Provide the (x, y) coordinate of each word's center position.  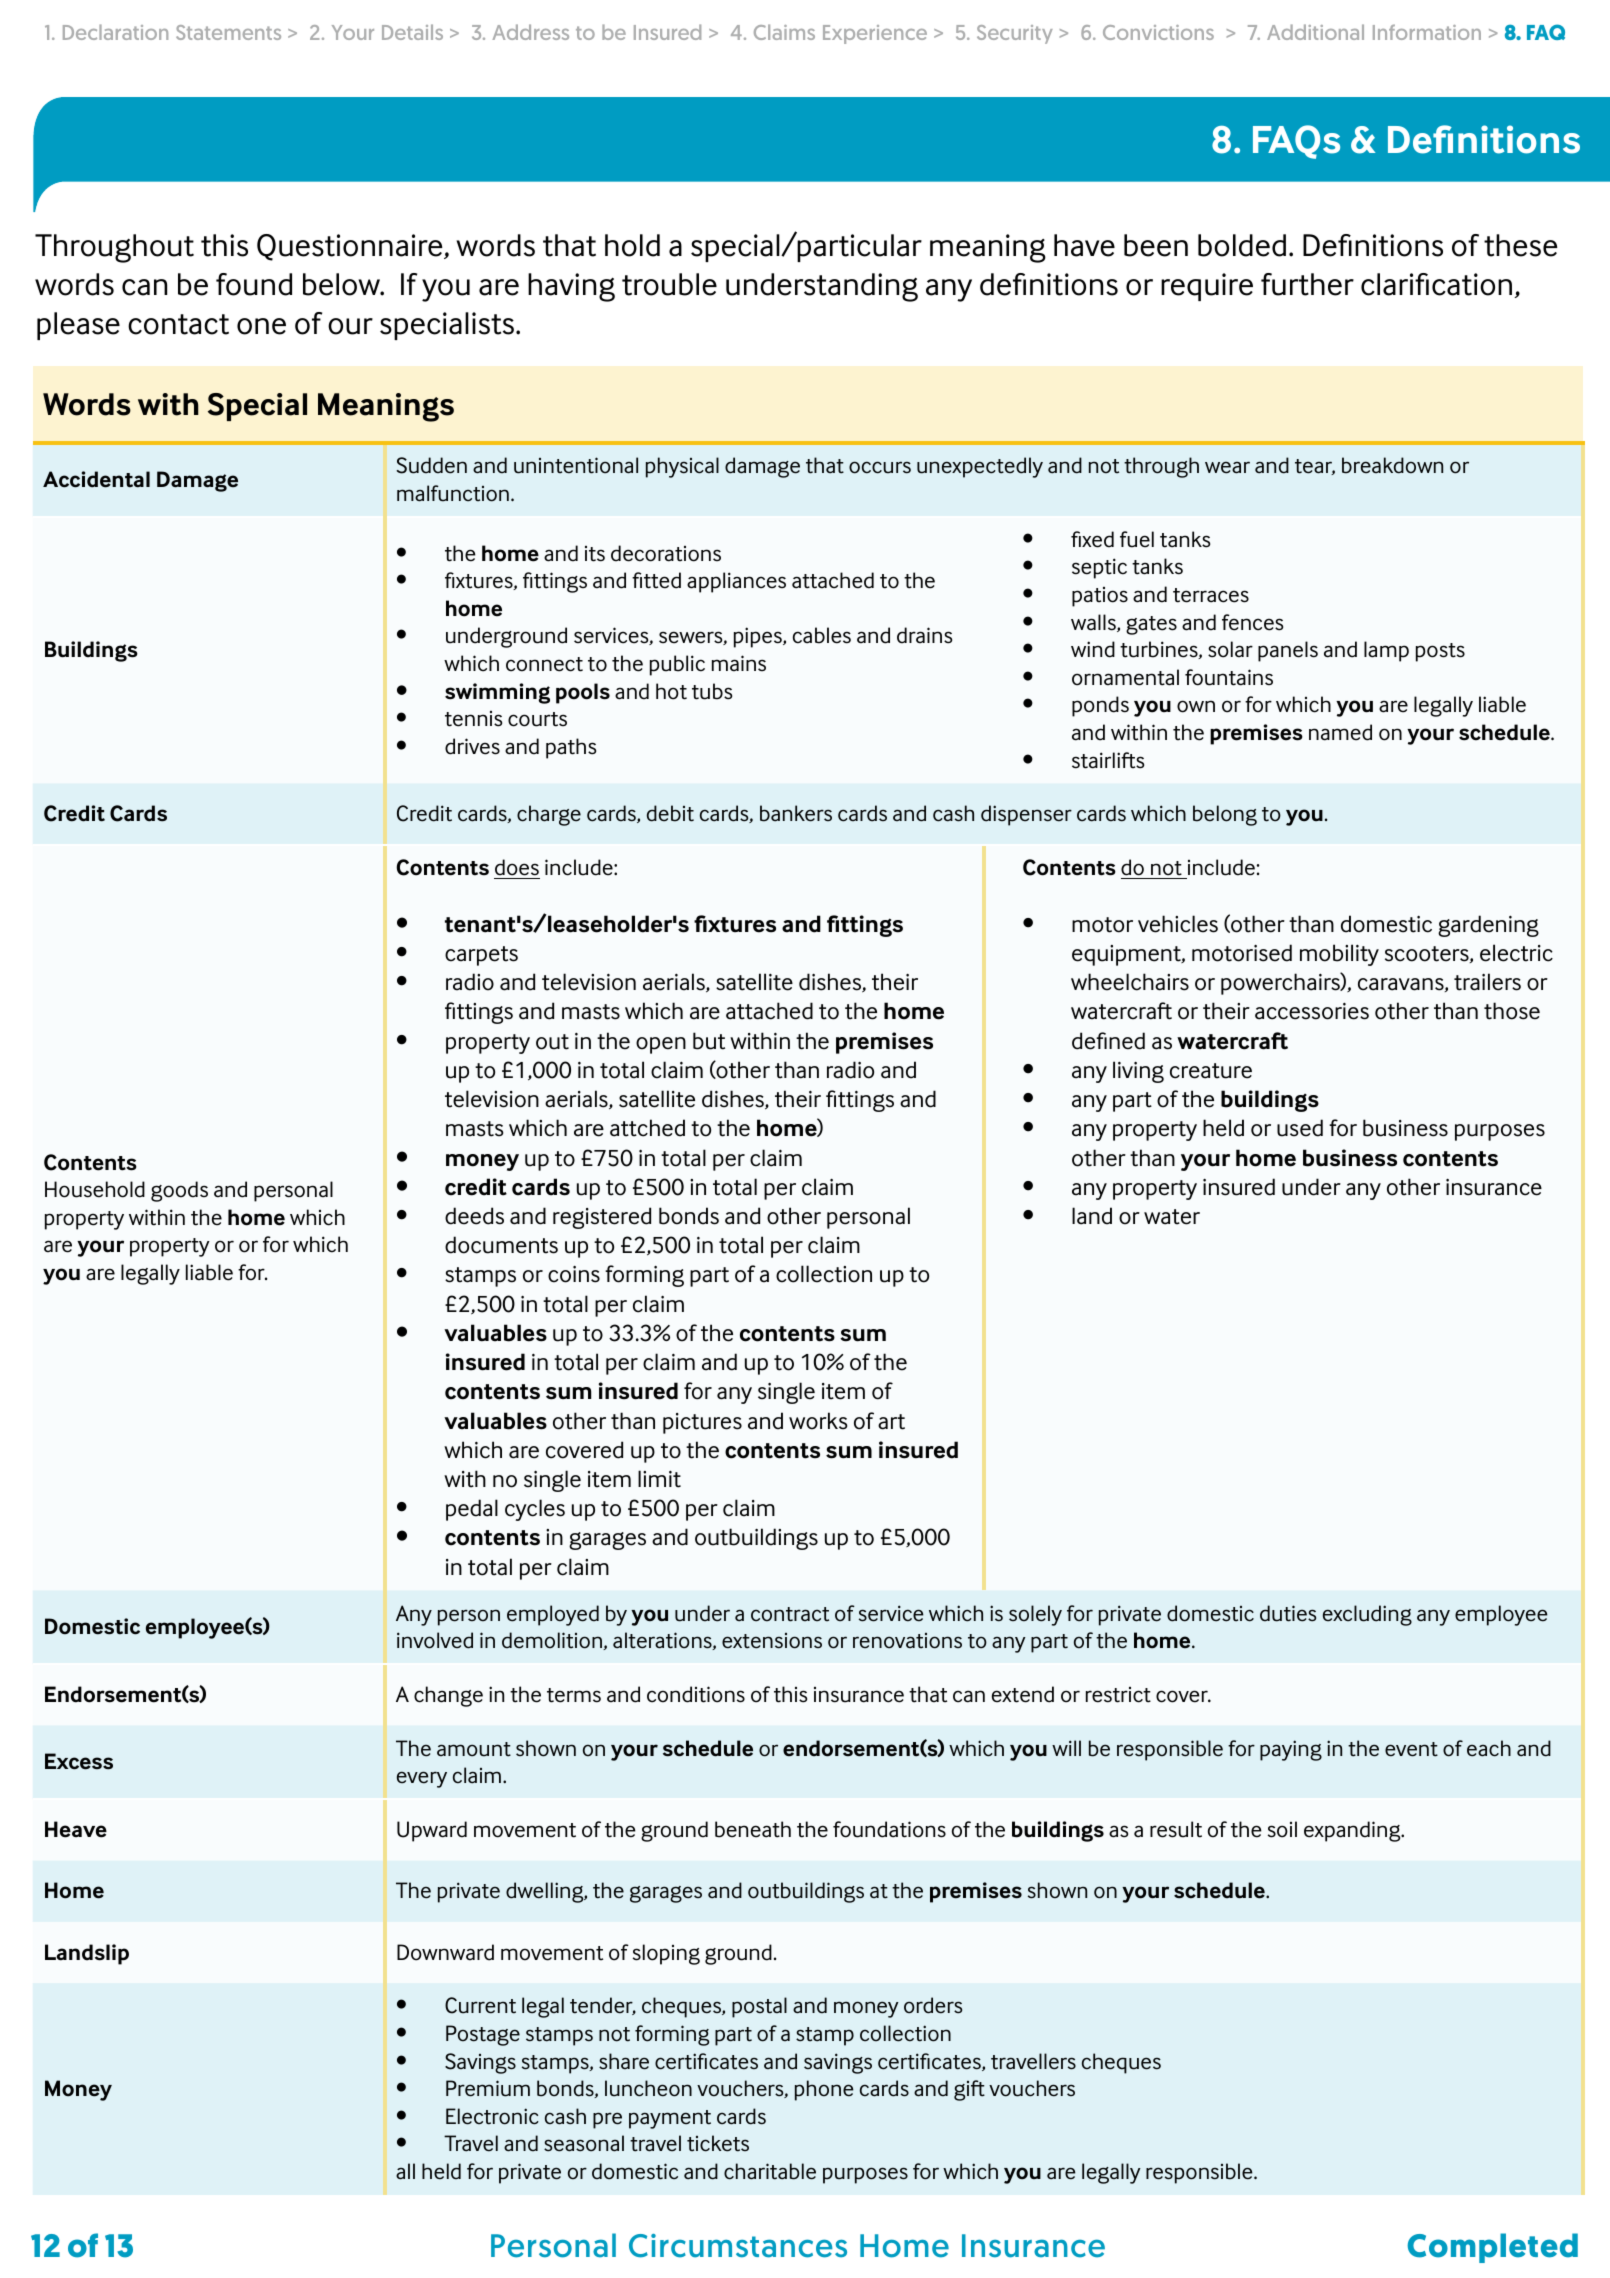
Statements (228, 32)
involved (435, 1640)
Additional (1315, 32)
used (1300, 1128)
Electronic (492, 2116)
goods (179, 1191)
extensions (772, 1641)
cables (822, 635)
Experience (875, 34)
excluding (1367, 1615)
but (709, 1041)
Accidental (96, 479)
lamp (1386, 651)
